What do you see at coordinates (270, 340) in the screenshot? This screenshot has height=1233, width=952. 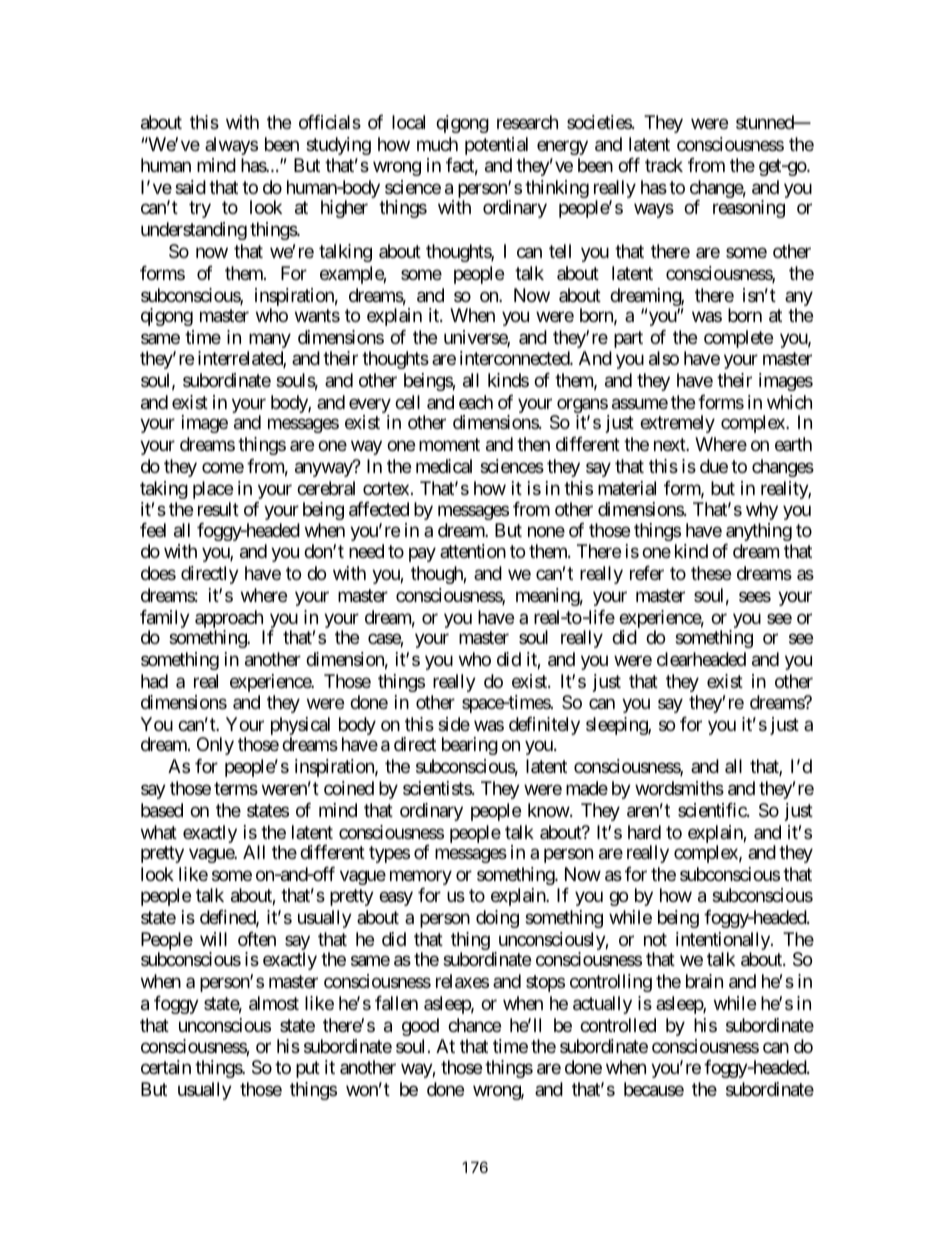 I see `many` at bounding box center [270, 340].
